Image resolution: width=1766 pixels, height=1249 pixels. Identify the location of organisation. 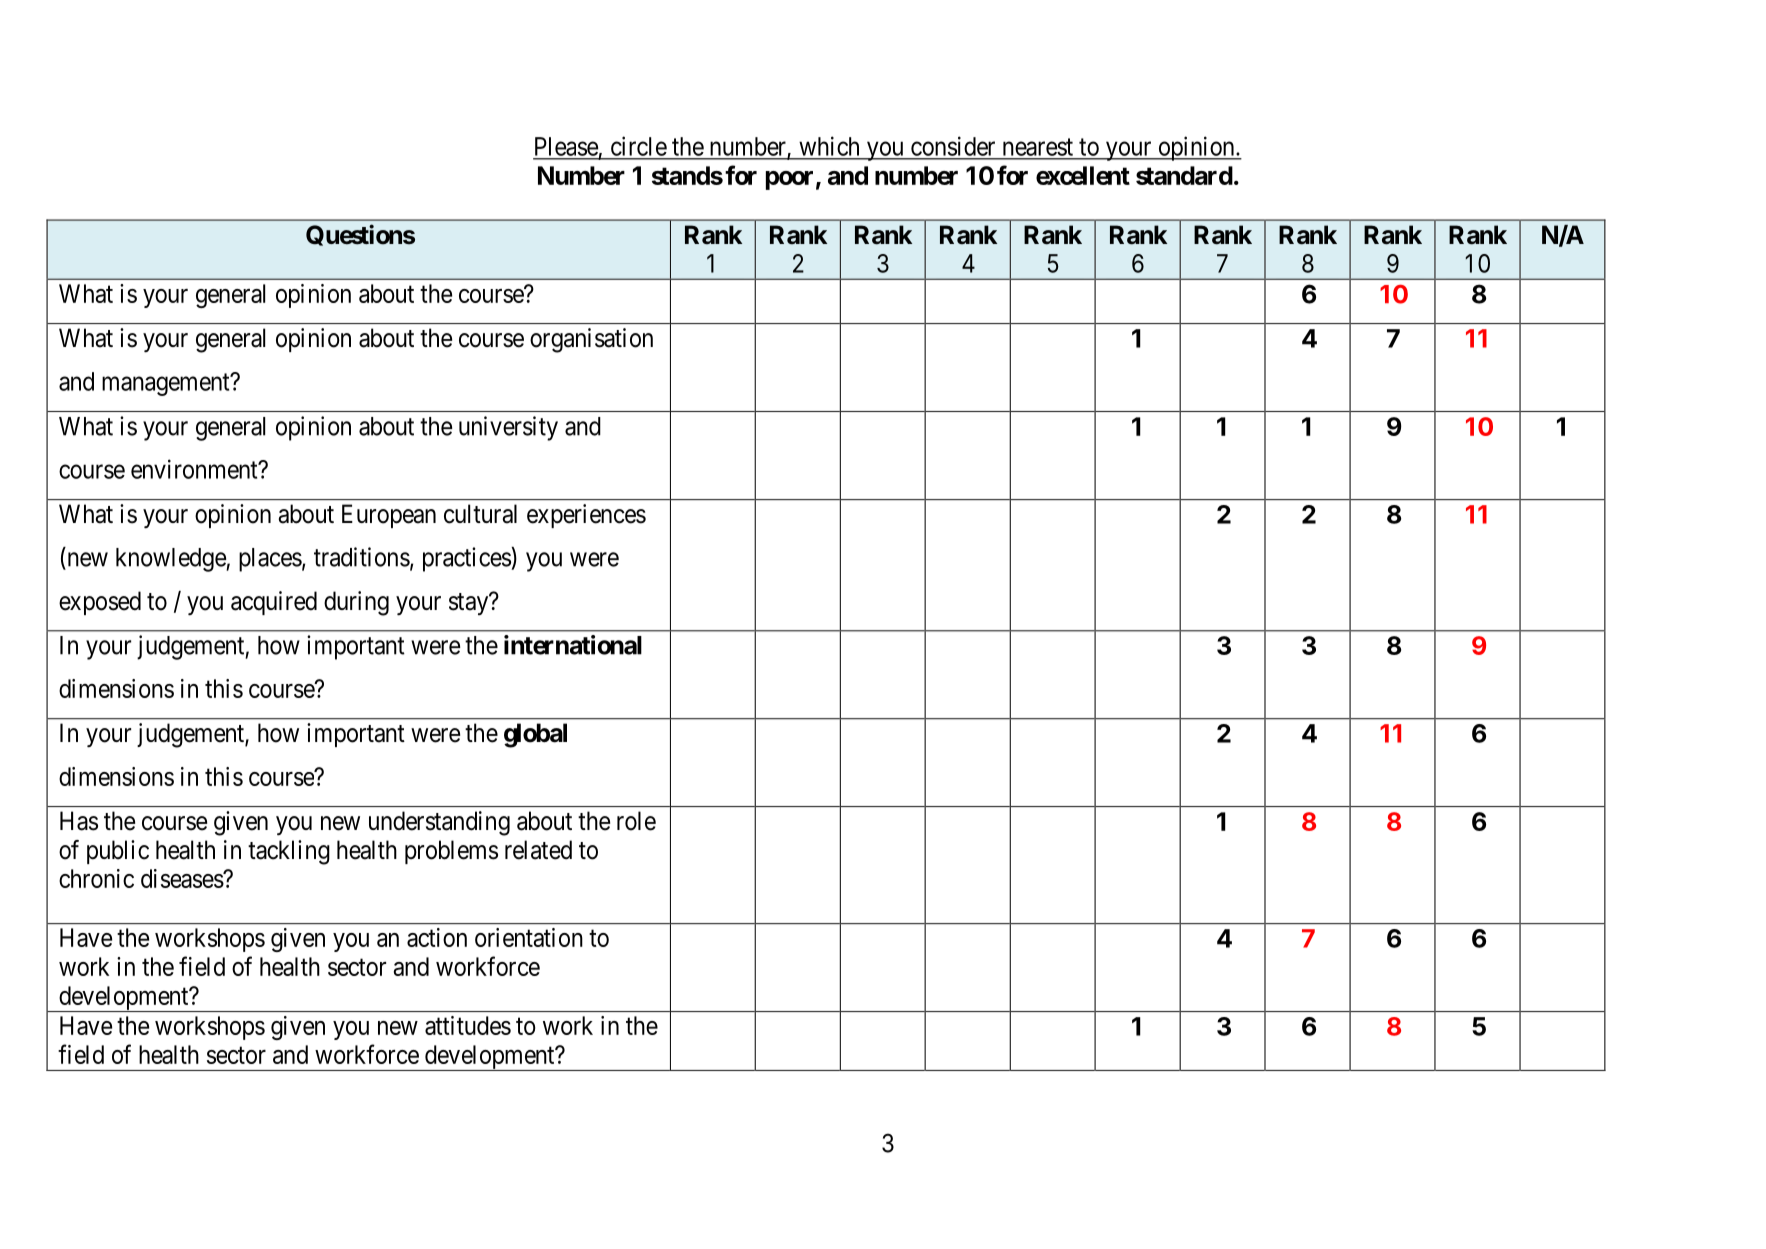
(591, 340).
